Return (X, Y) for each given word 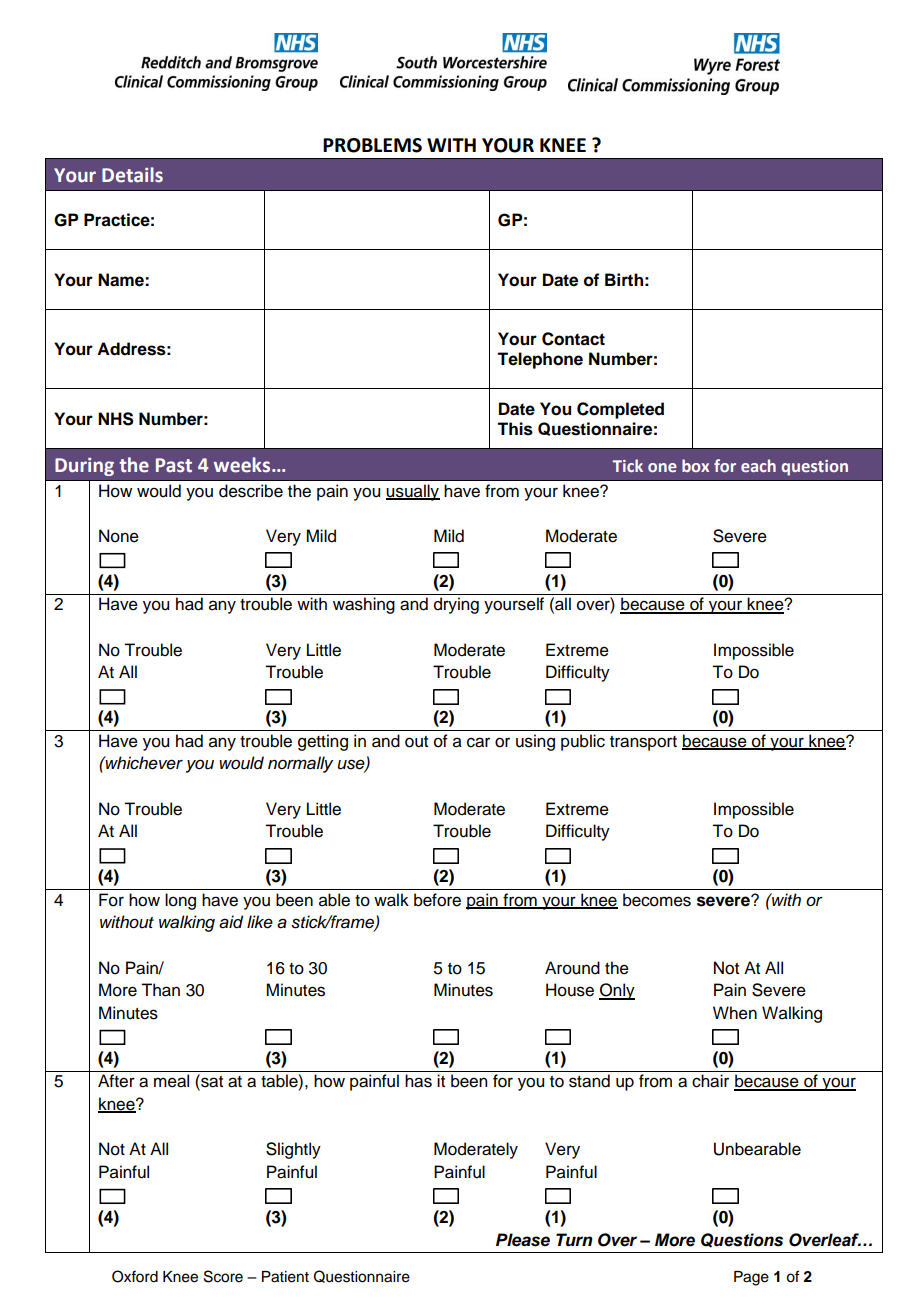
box (695, 465)
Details (132, 175)
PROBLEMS (372, 145)
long (180, 901)
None (119, 536)
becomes (657, 900)
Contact (573, 339)
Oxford (135, 1276)
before (437, 900)
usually (413, 492)
